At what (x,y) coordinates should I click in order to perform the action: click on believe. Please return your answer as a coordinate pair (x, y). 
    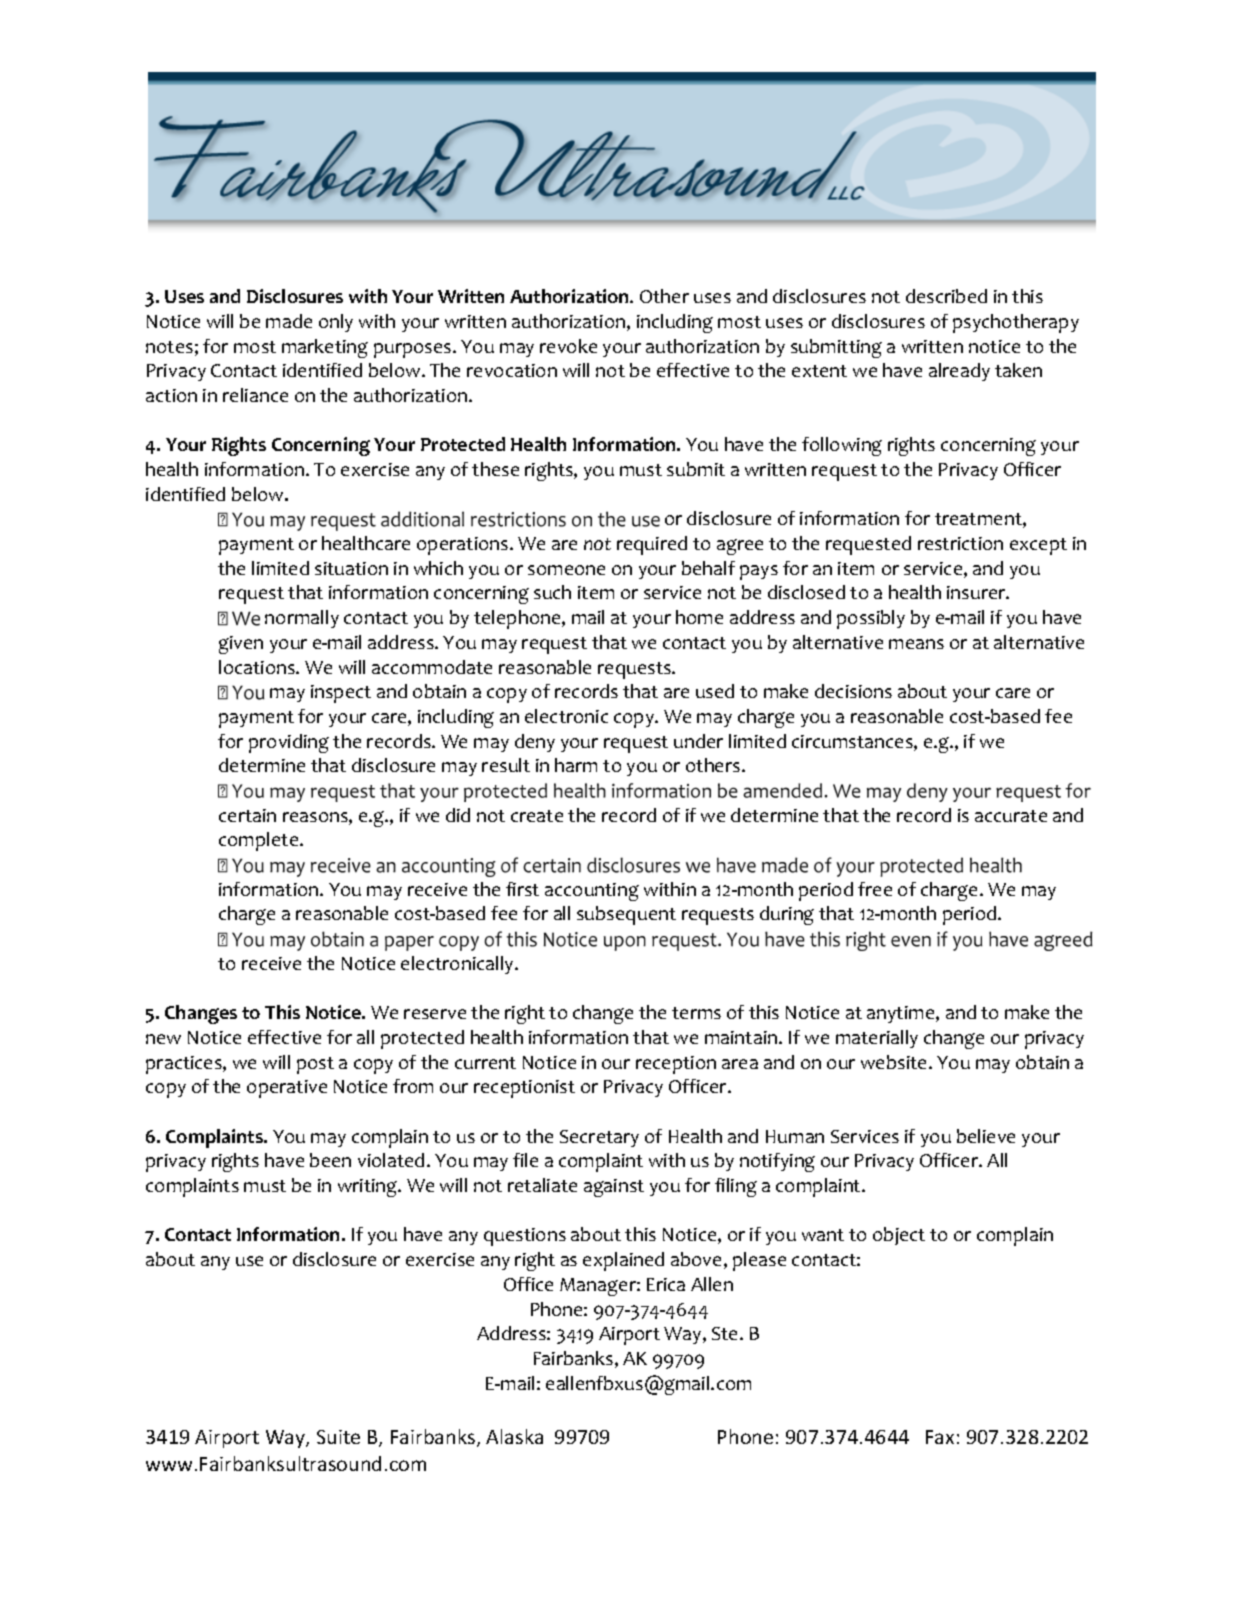
    Looking at the image, I should click on (986, 1136).
